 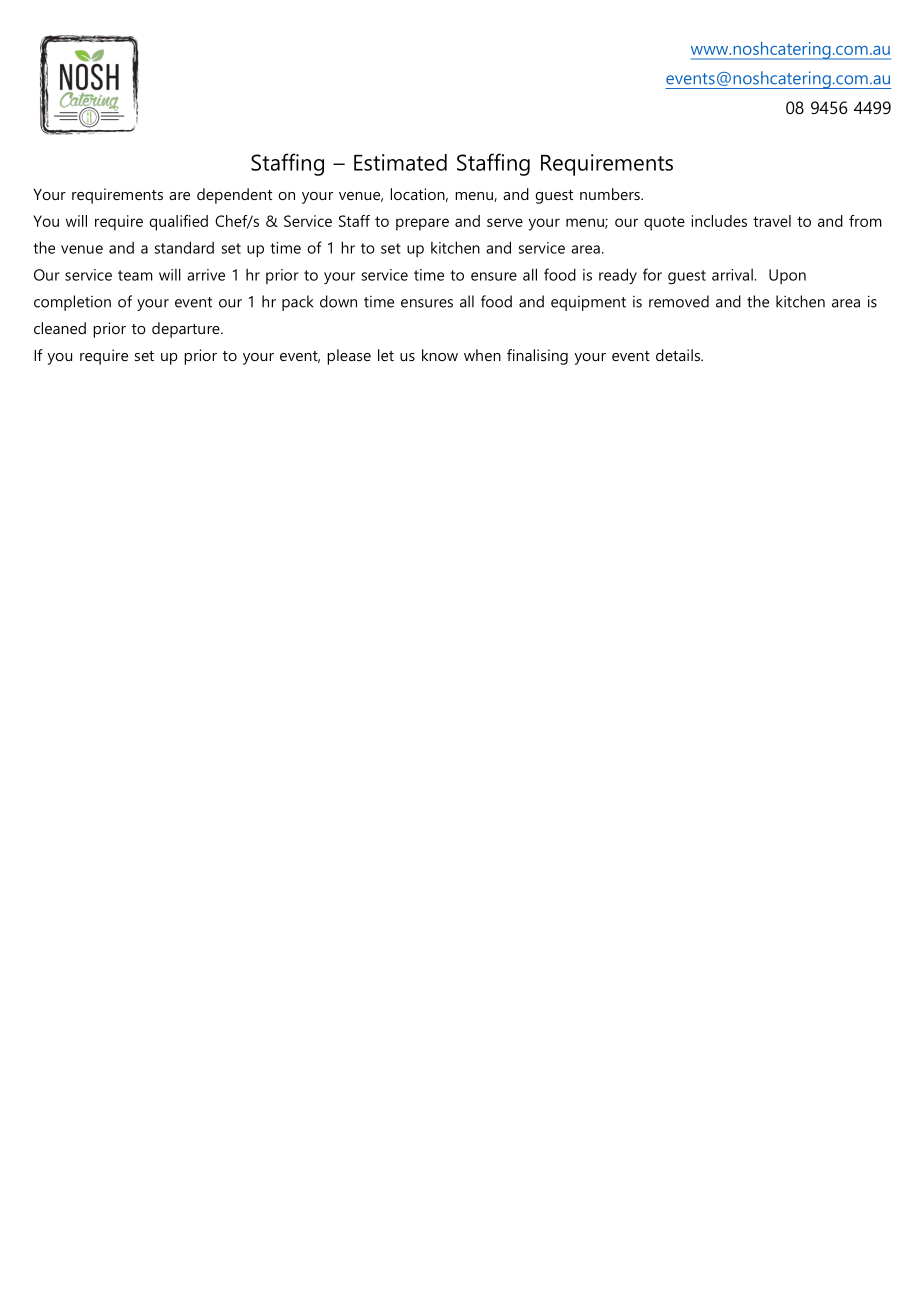 I want to click on departure, so click(x=187, y=330).
